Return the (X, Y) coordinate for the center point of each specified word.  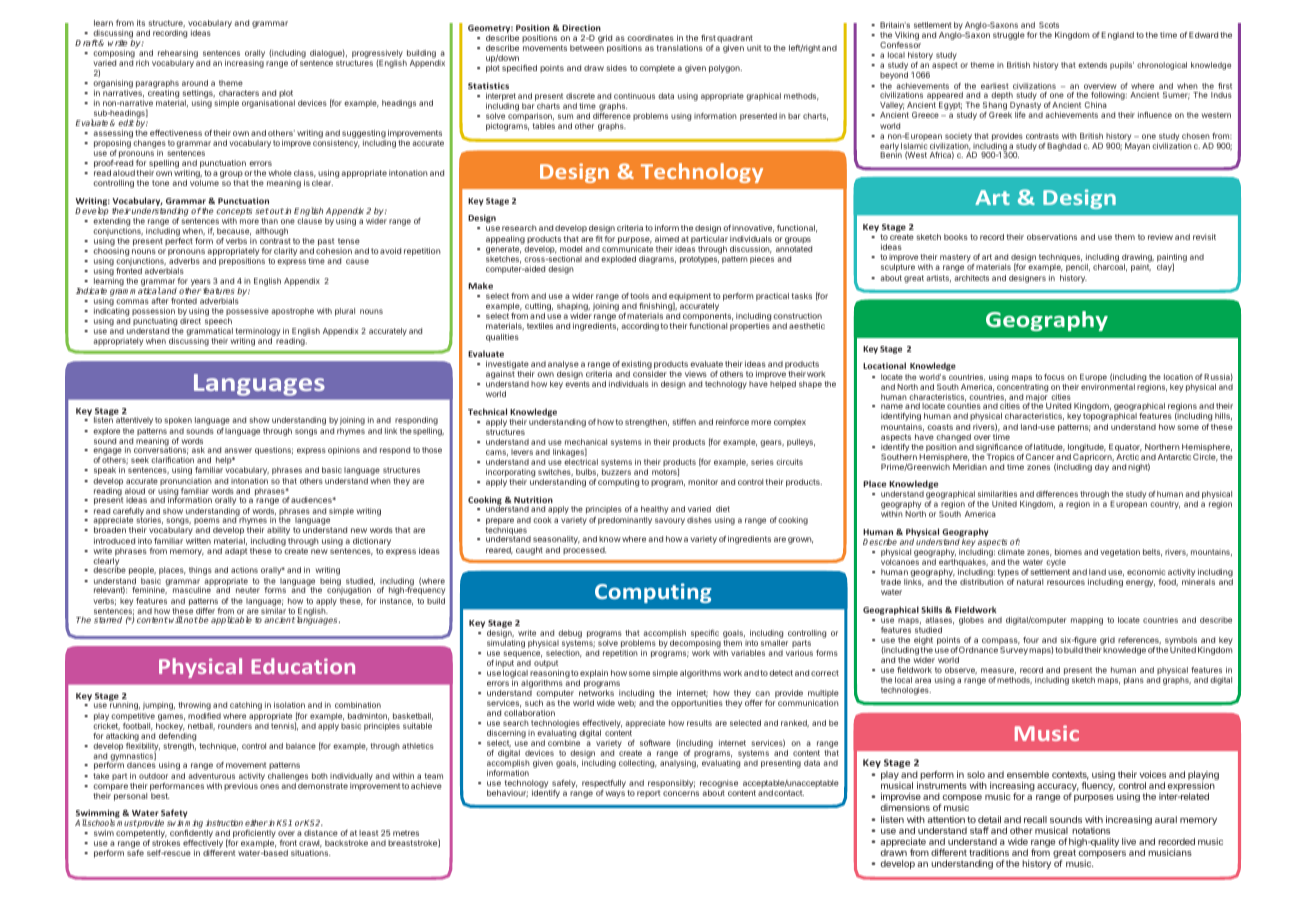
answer (238, 450)
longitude (1087, 448)
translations (679, 48)
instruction (224, 823)
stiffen (684, 422)
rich (142, 63)
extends (1092, 65)
